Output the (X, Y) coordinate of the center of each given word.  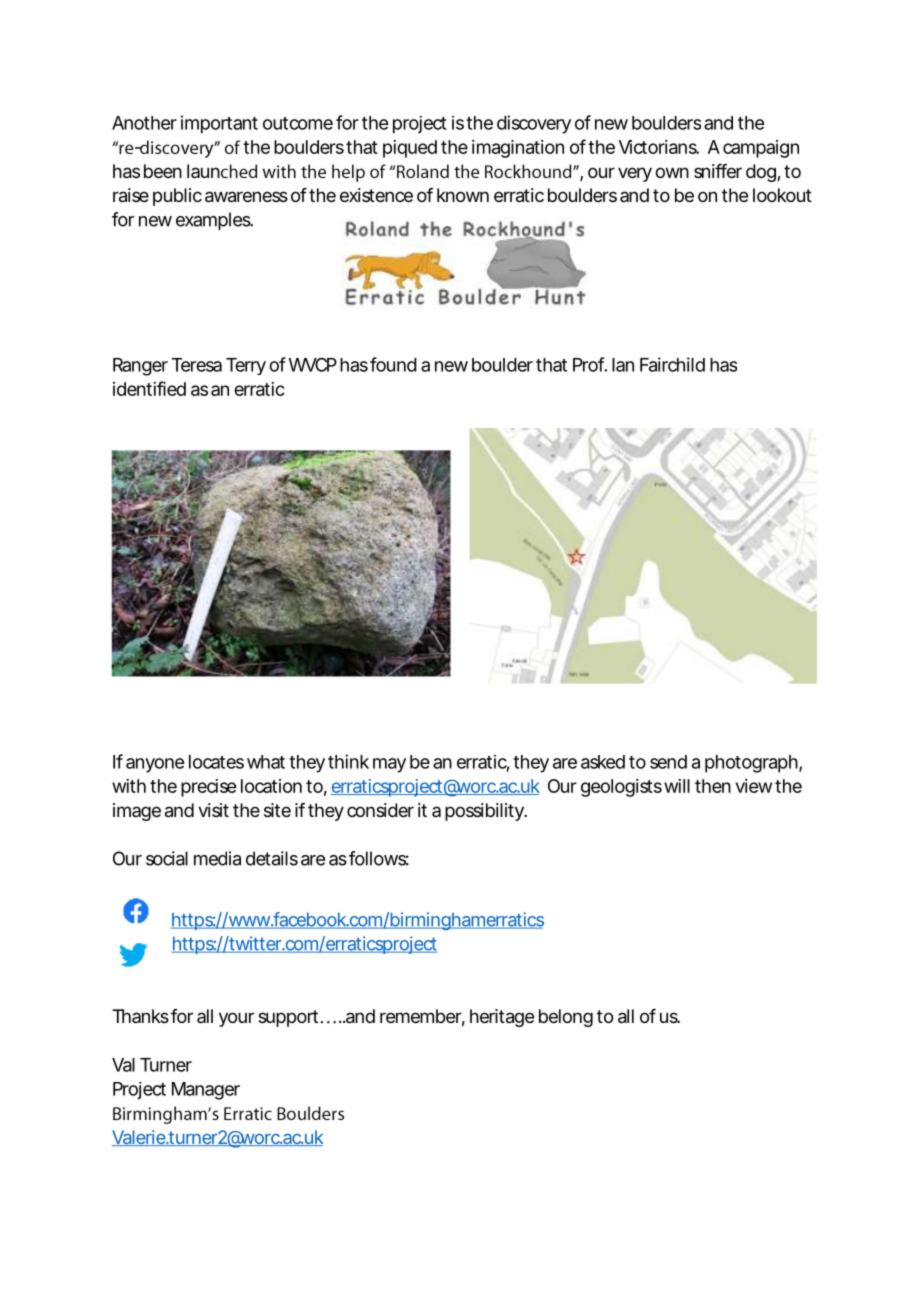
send (668, 762)
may (389, 765)
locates (216, 762)
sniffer (718, 171)
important (219, 124)
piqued (410, 149)
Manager (206, 1091)
